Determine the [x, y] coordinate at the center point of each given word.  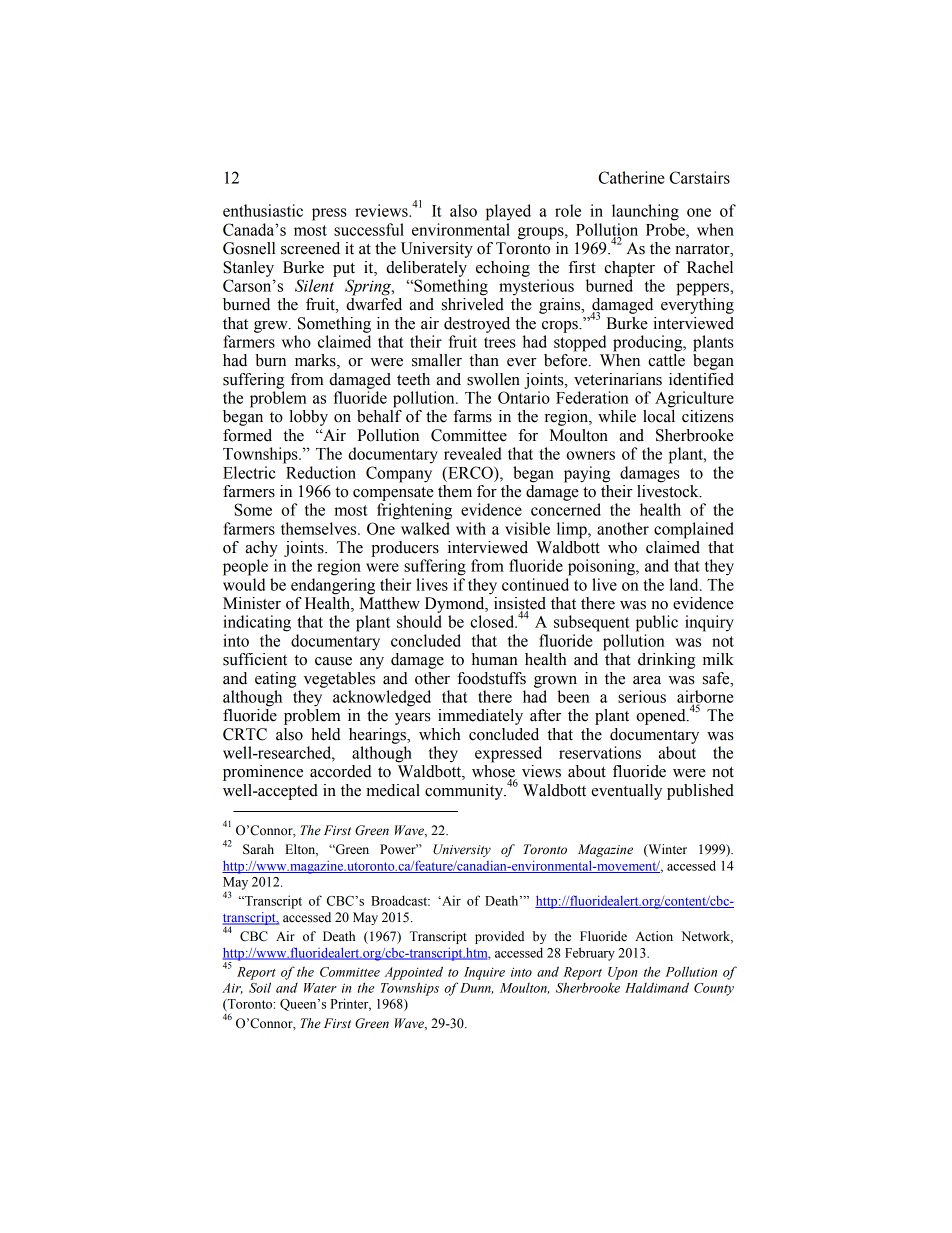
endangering [333, 586]
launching [645, 212]
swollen [493, 379]
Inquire [484, 973]
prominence [263, 773]
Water [320, 988]
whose [494, 772]
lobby [308, 418]
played [508, 212]
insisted [520, 604]
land [685, 584]
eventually [626, 792]
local [659, 416]
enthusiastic [263, 210]
